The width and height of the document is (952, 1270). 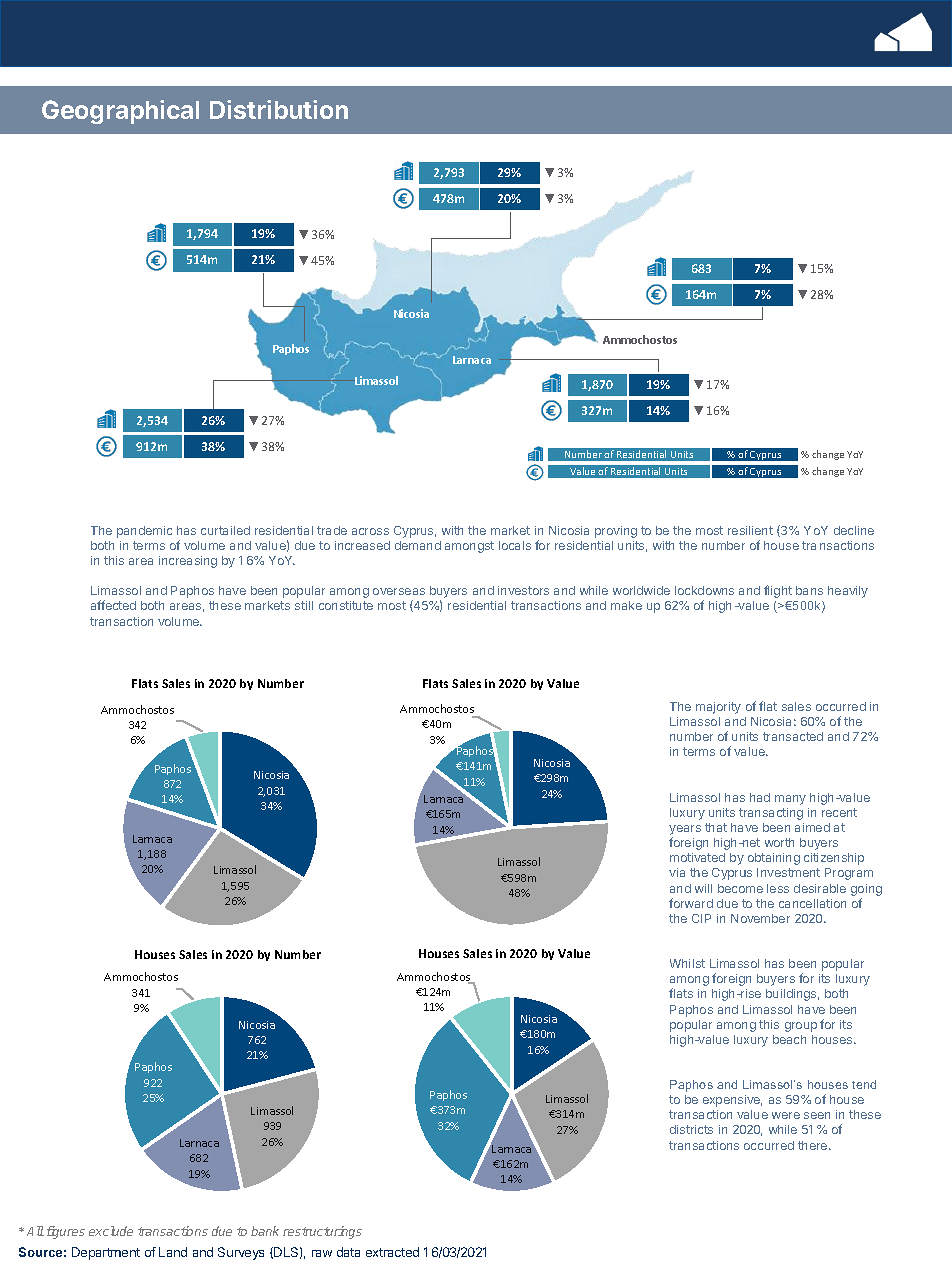 I want to click on Geographical, so click(x=120, y=112).
